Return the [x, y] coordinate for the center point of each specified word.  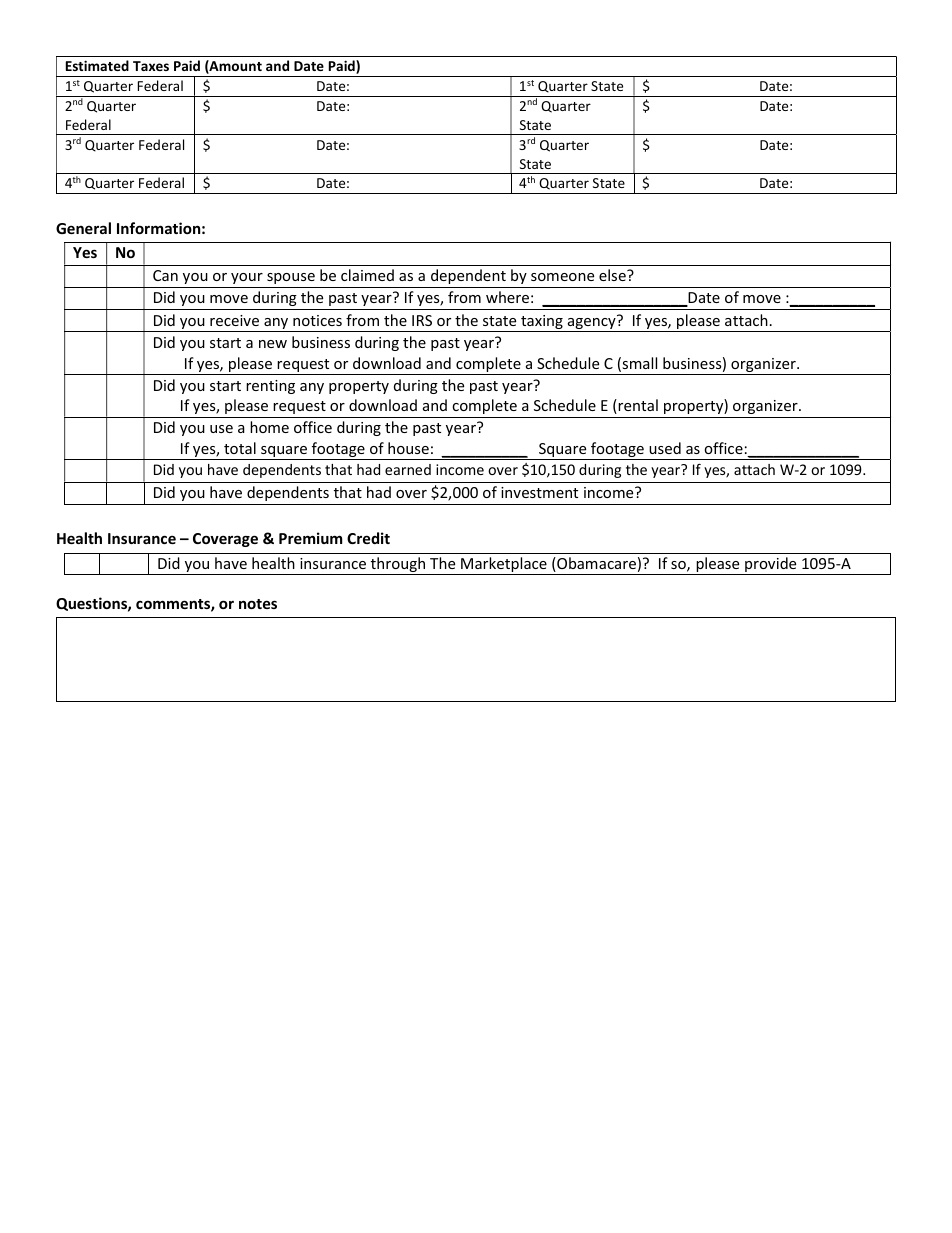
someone [562, 277]
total [240, 448]
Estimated [97, 65]
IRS [422, 320]
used [665, 448]
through [398, 566]
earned [408, 469]
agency [591, 323]
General [83, 228]
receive [234, 320]
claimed [367, 275]
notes [258, 604]
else [613, 275]
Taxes [151, 66]
